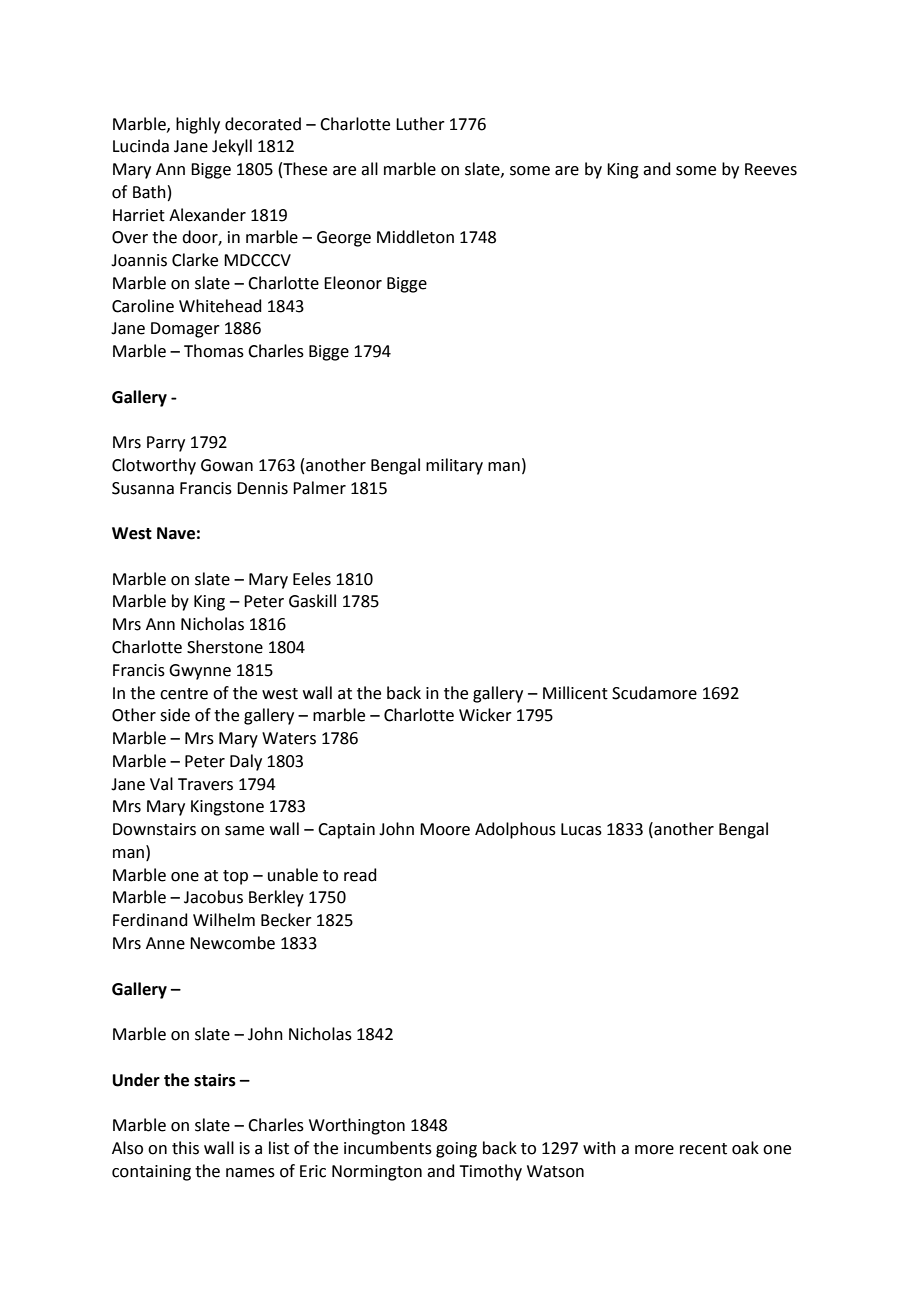 The width and height of the screenshot is (924, 1308). What do you see at coordinates (771, 169) in the screenshot?
I see `Reeves` at bounding box center [771, 169].
